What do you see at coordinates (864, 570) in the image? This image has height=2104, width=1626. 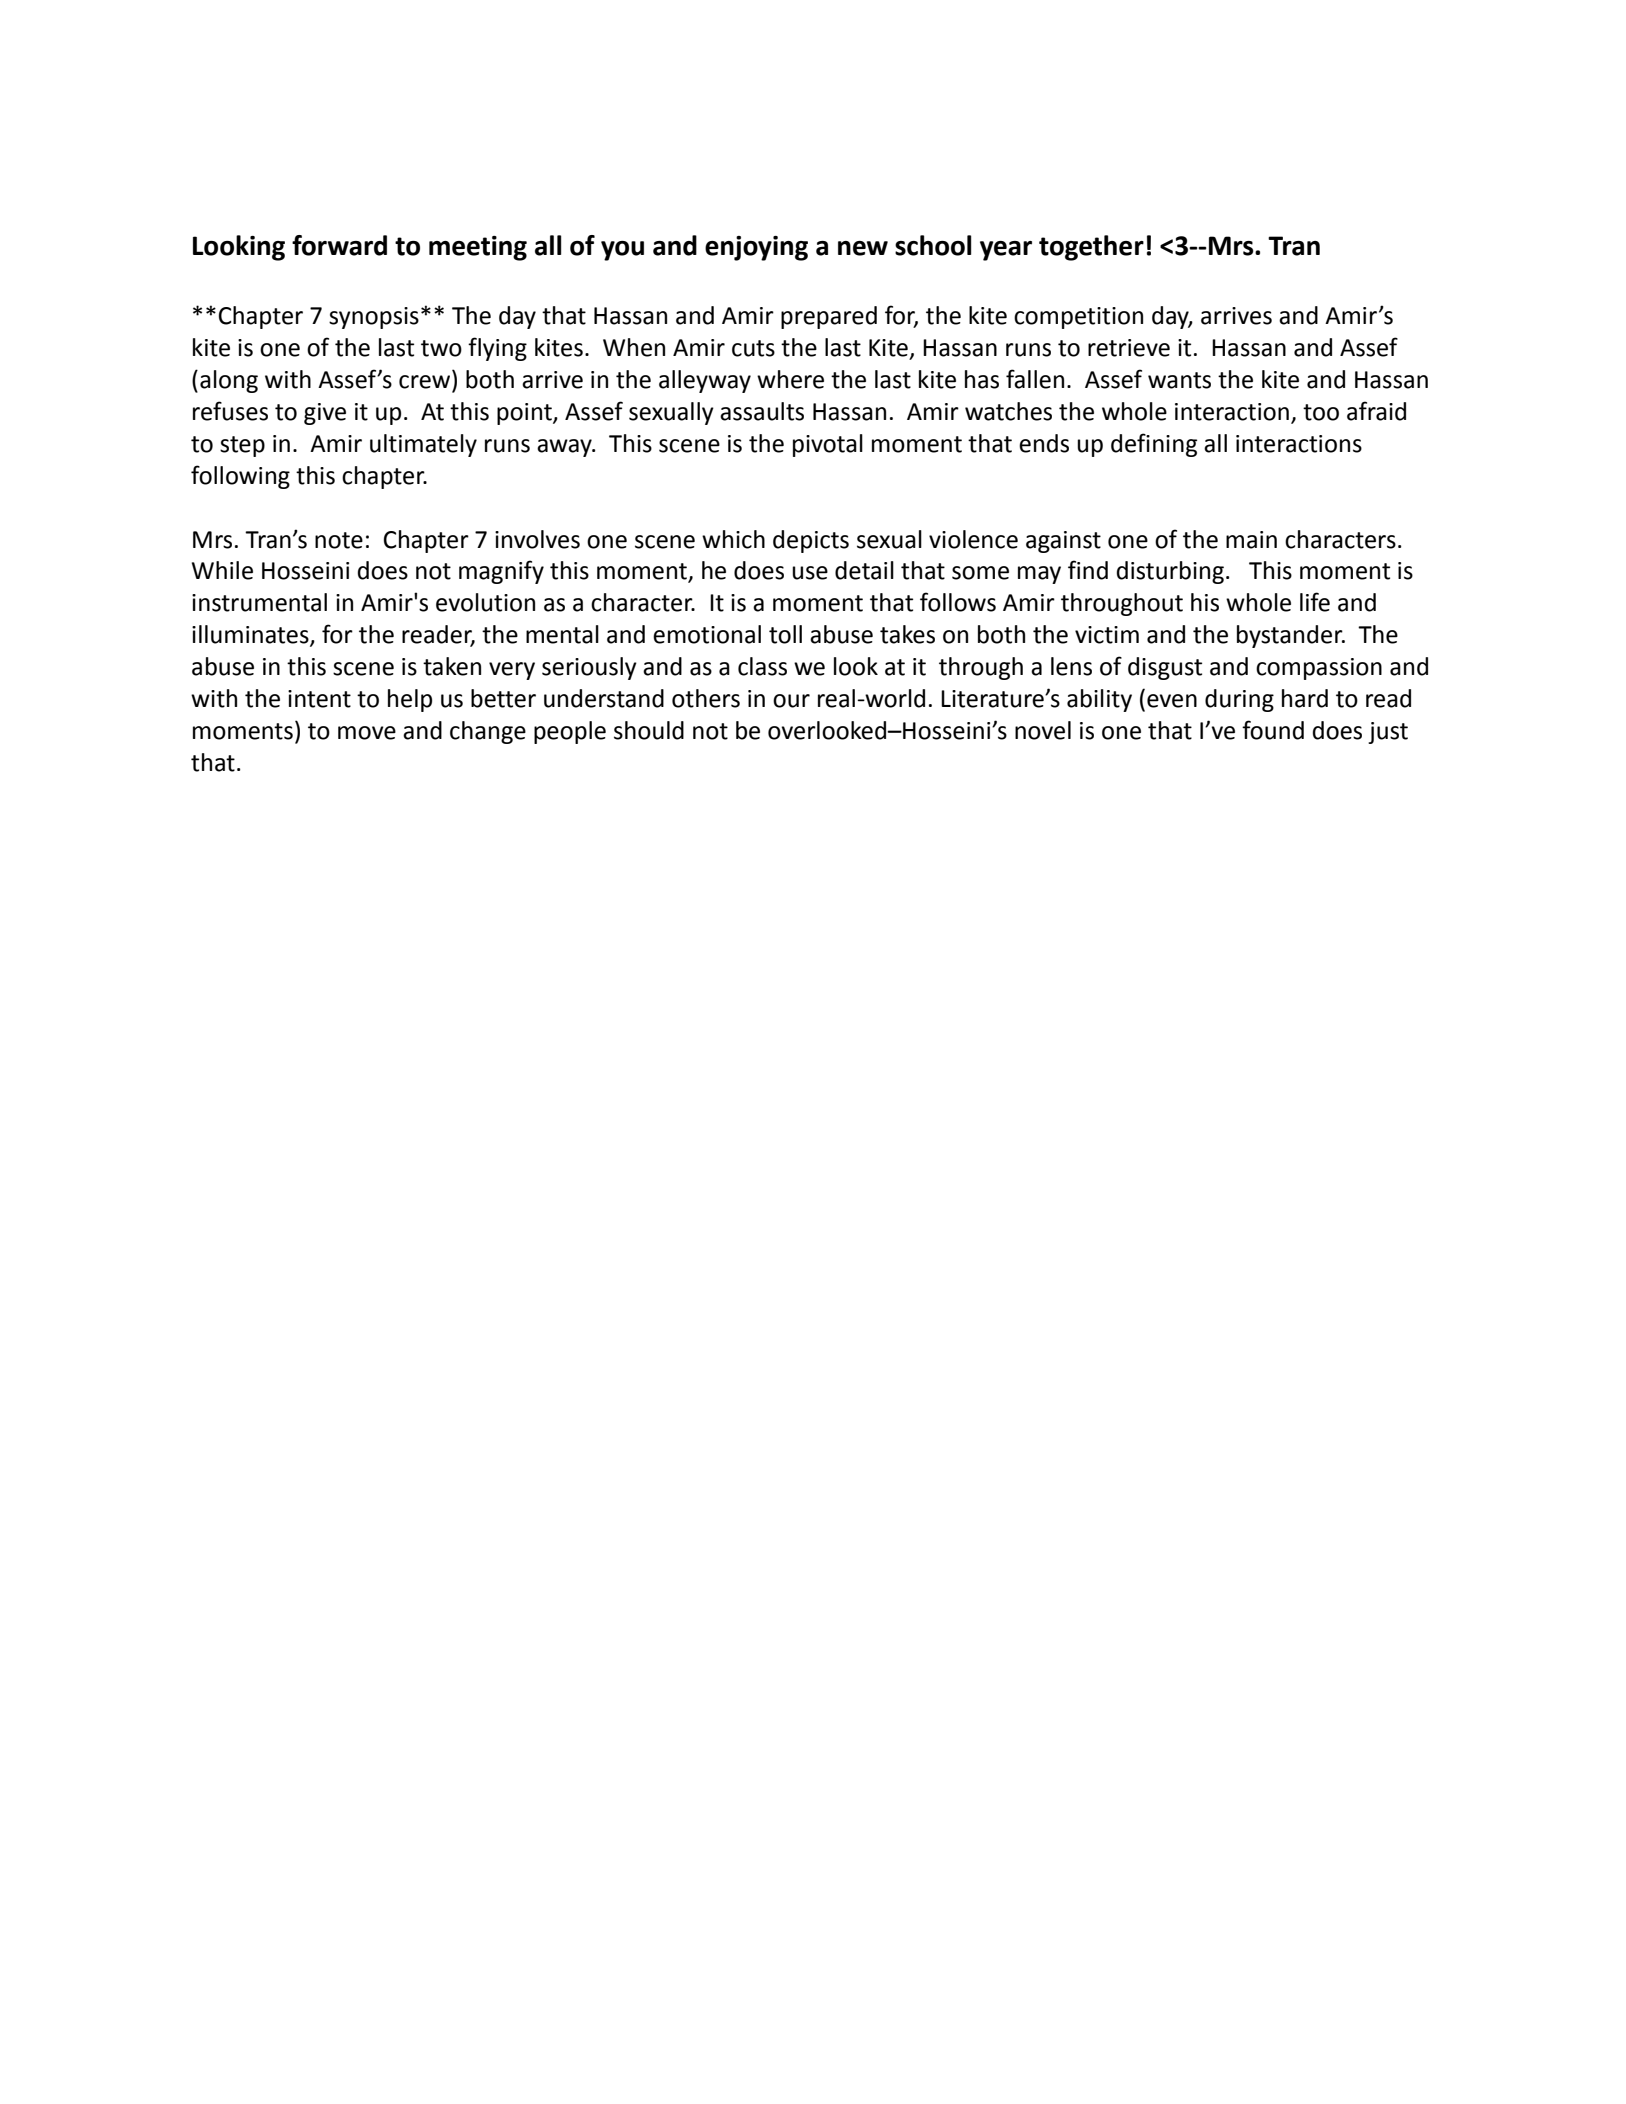 I see `detail` at bounding box center [864, 570].
